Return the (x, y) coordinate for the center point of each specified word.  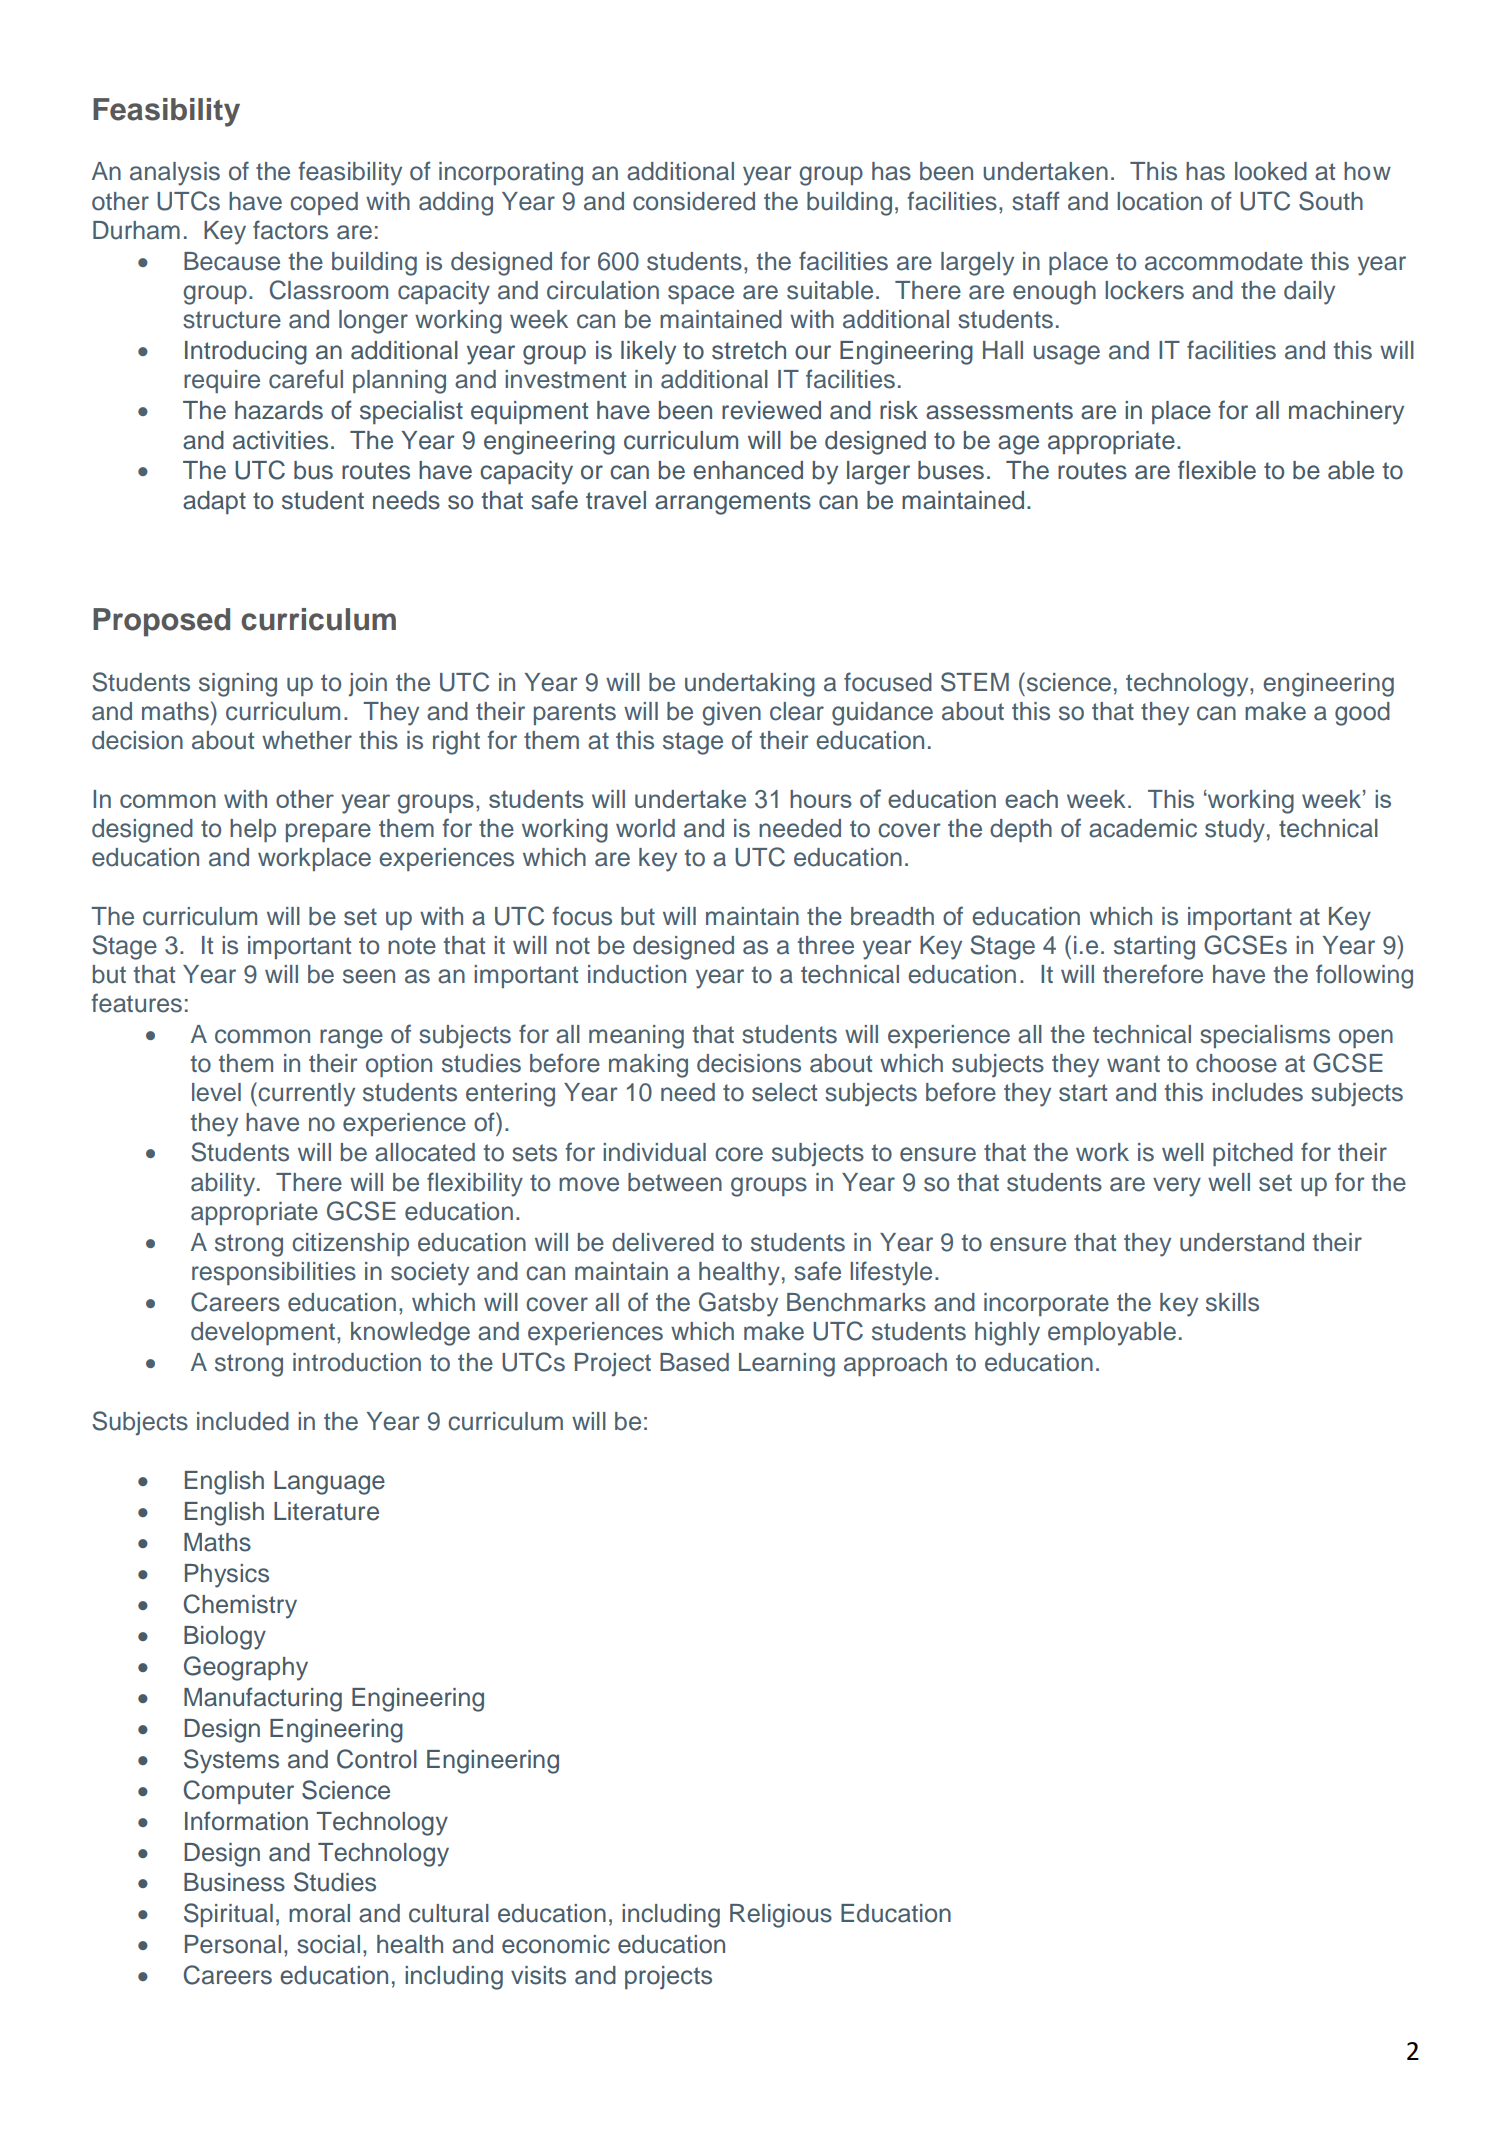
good (1362, 714)
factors (290, 230)
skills (1232, 1302)
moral (319, 1913)
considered (694, 201)
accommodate (1224, 261)
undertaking (750, 685)
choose (1236, 1063)
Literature (326, 1511)
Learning (787, 1365)
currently (305, 1094)
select (784, 1092)
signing (238, 685)
